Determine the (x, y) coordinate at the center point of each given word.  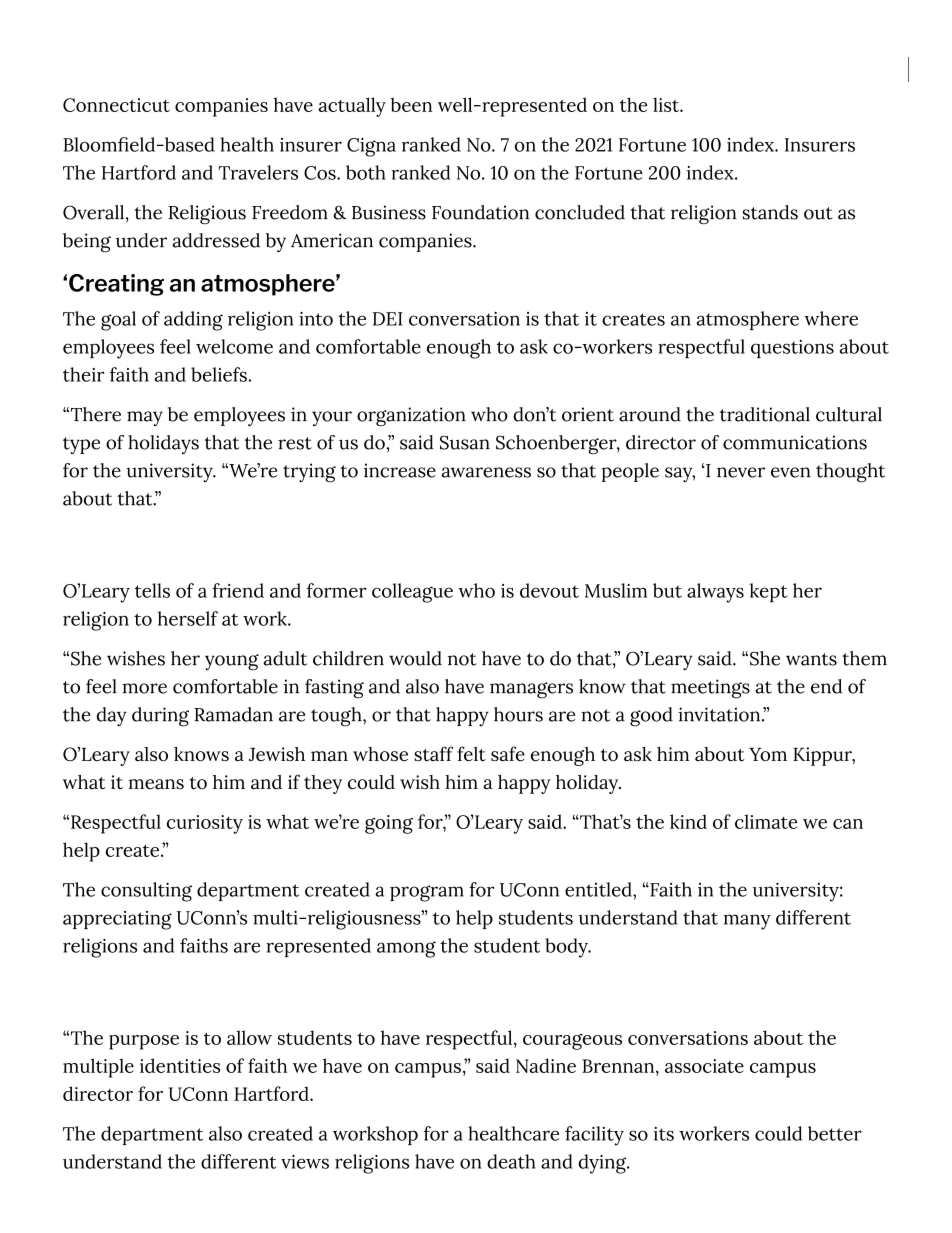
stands (770, 212)
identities (180, 1065)
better (835, 1133)
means (156, 784)
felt (471, 753)
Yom (768, 754)
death (511, 1161)
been (411, 104)
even (791, 472)
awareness (486, 472)
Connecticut (116, 105)
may (145, 418)
